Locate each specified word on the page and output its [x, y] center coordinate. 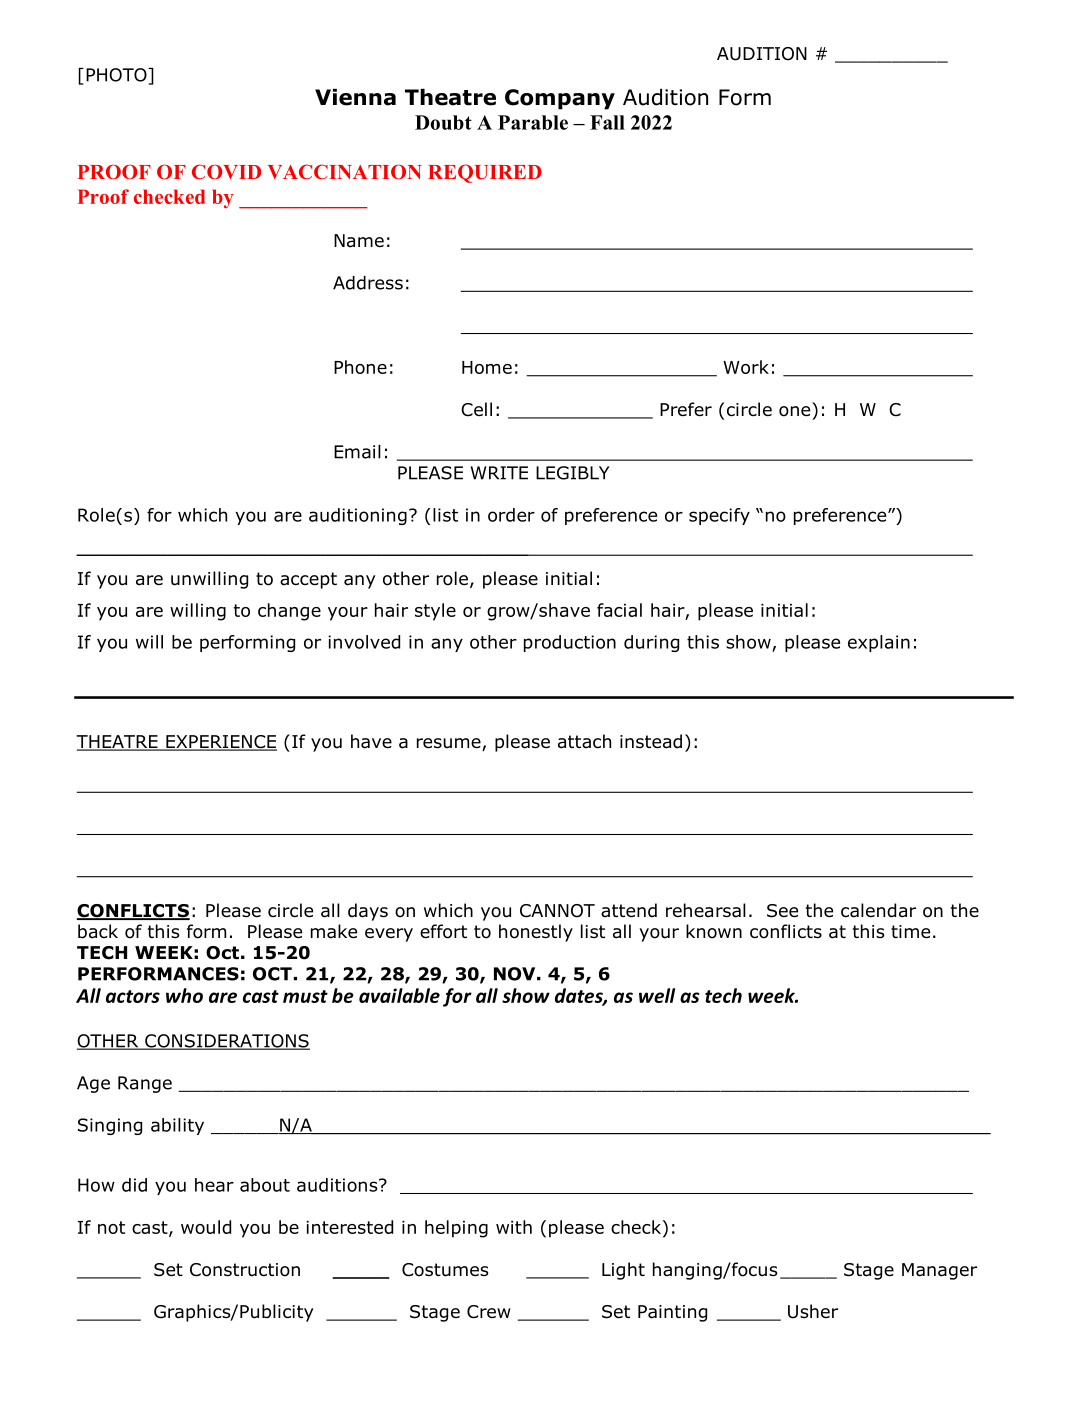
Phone [360, 367]
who [184, 995]
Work [746, 367]
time [910, 932]
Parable [533, 122]
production [570, 643]
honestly [536, 933]
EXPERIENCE [220, 743]
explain [879, 643]
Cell [476, 409]
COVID [226, 172]
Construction [245, 1270]
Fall [607, 122]
